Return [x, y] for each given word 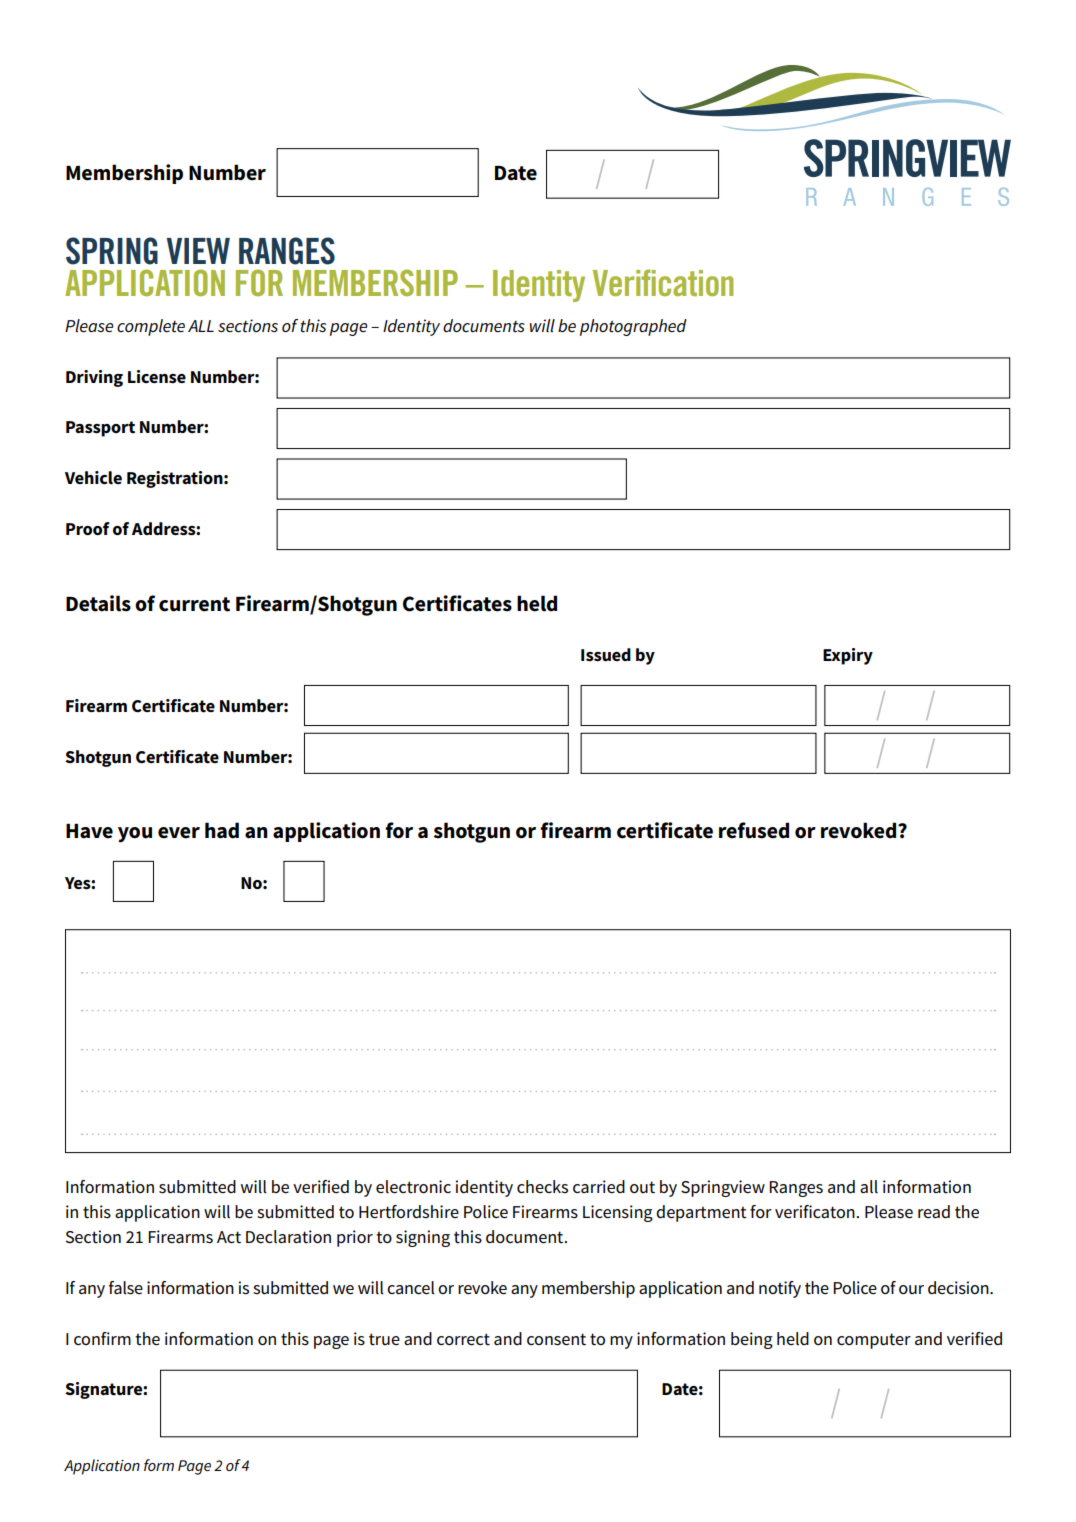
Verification [663, 282]
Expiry [848, 656]
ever [179, 833]
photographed [633, 327]
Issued [606, 655]
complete [151, 327]
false [126, 1288]
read [934, 1212]
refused [754, 830]
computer [874, 1341]
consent [556, 1339]
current [194, 604]
